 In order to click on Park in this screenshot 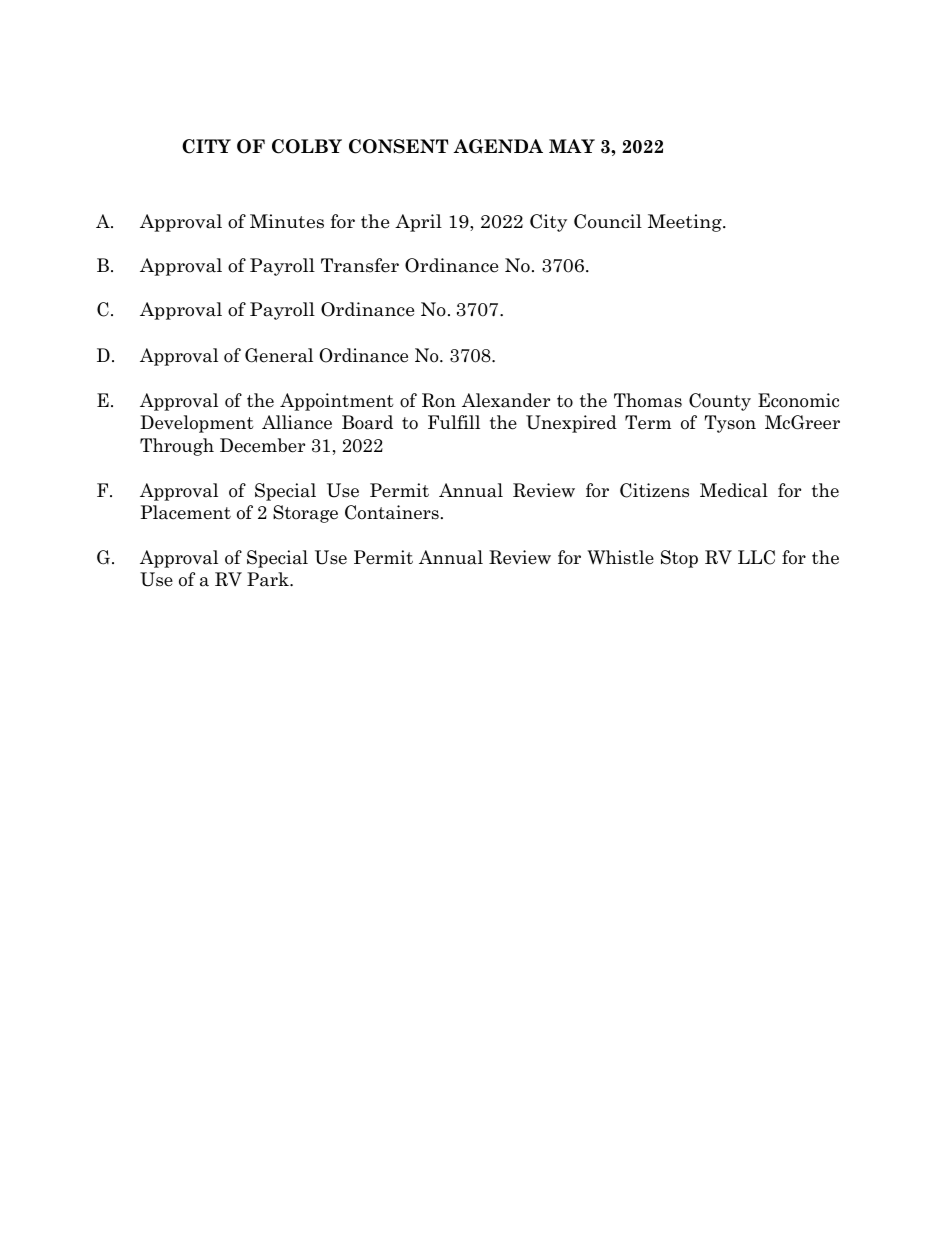, I will do `click(269, 579)`.
